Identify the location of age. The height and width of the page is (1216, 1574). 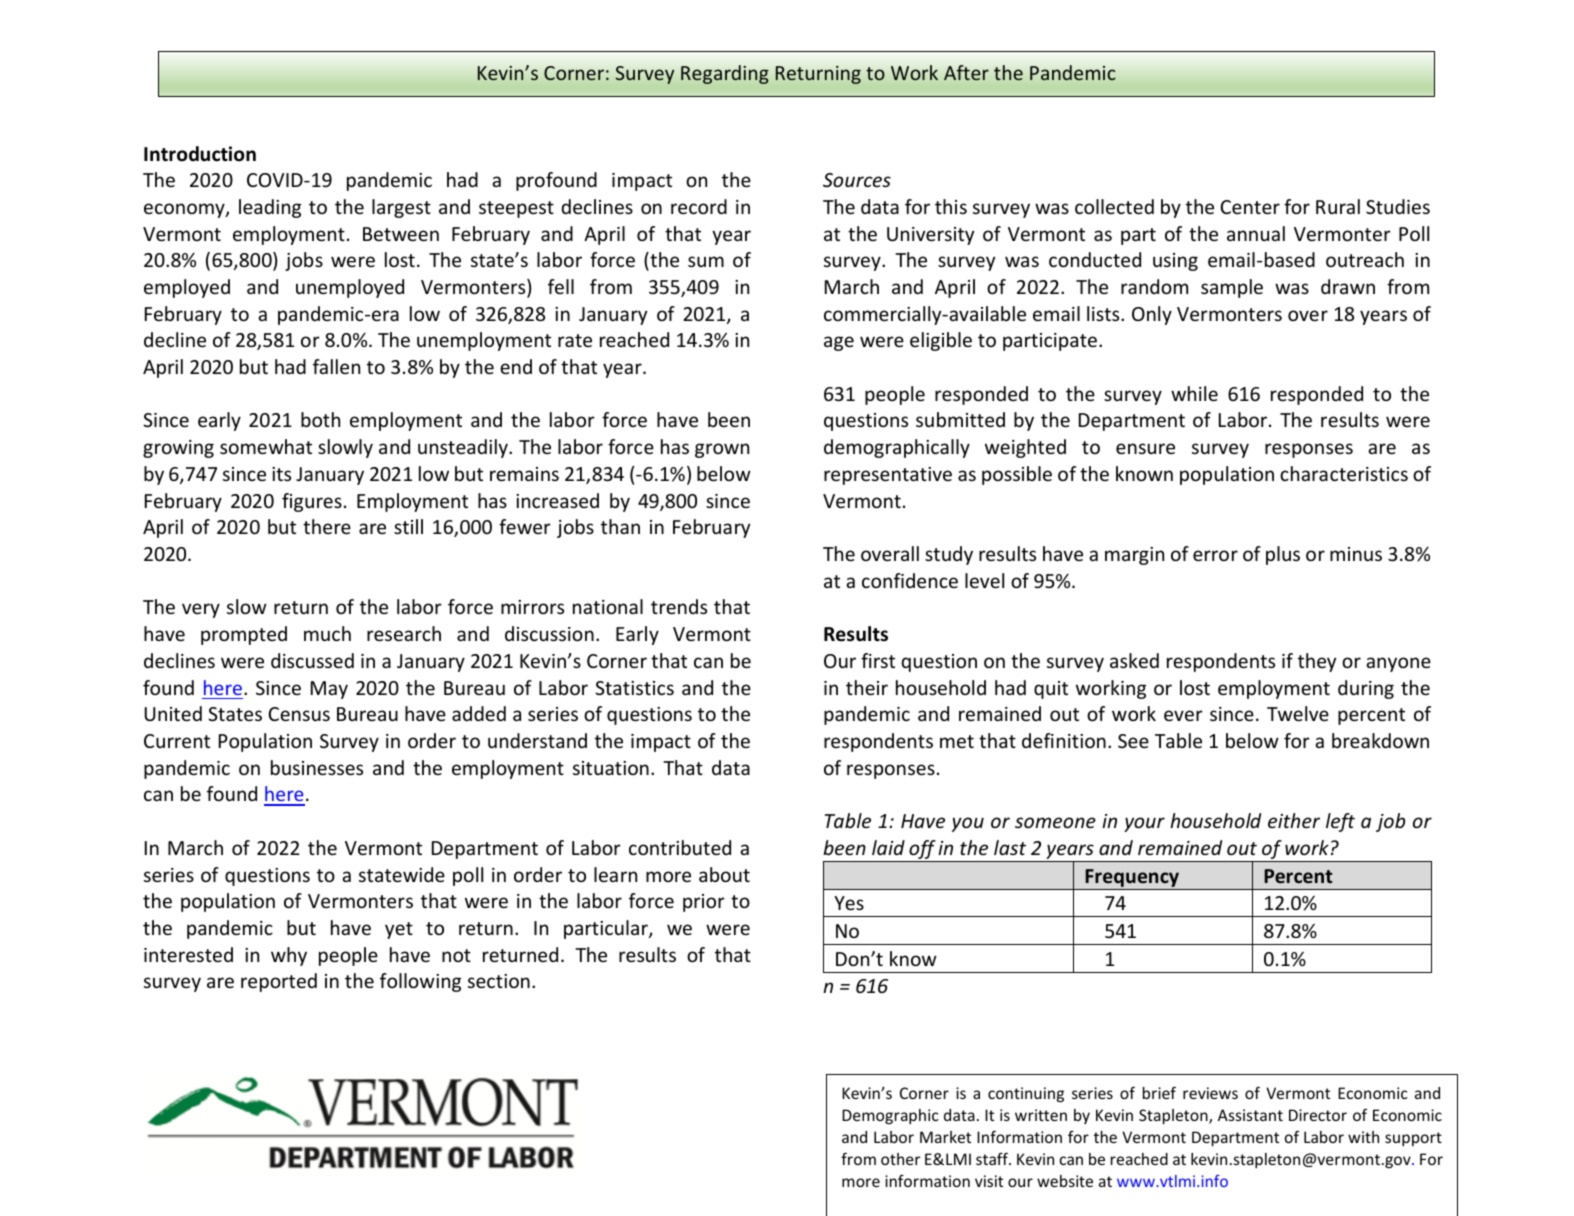
(839, 343).
